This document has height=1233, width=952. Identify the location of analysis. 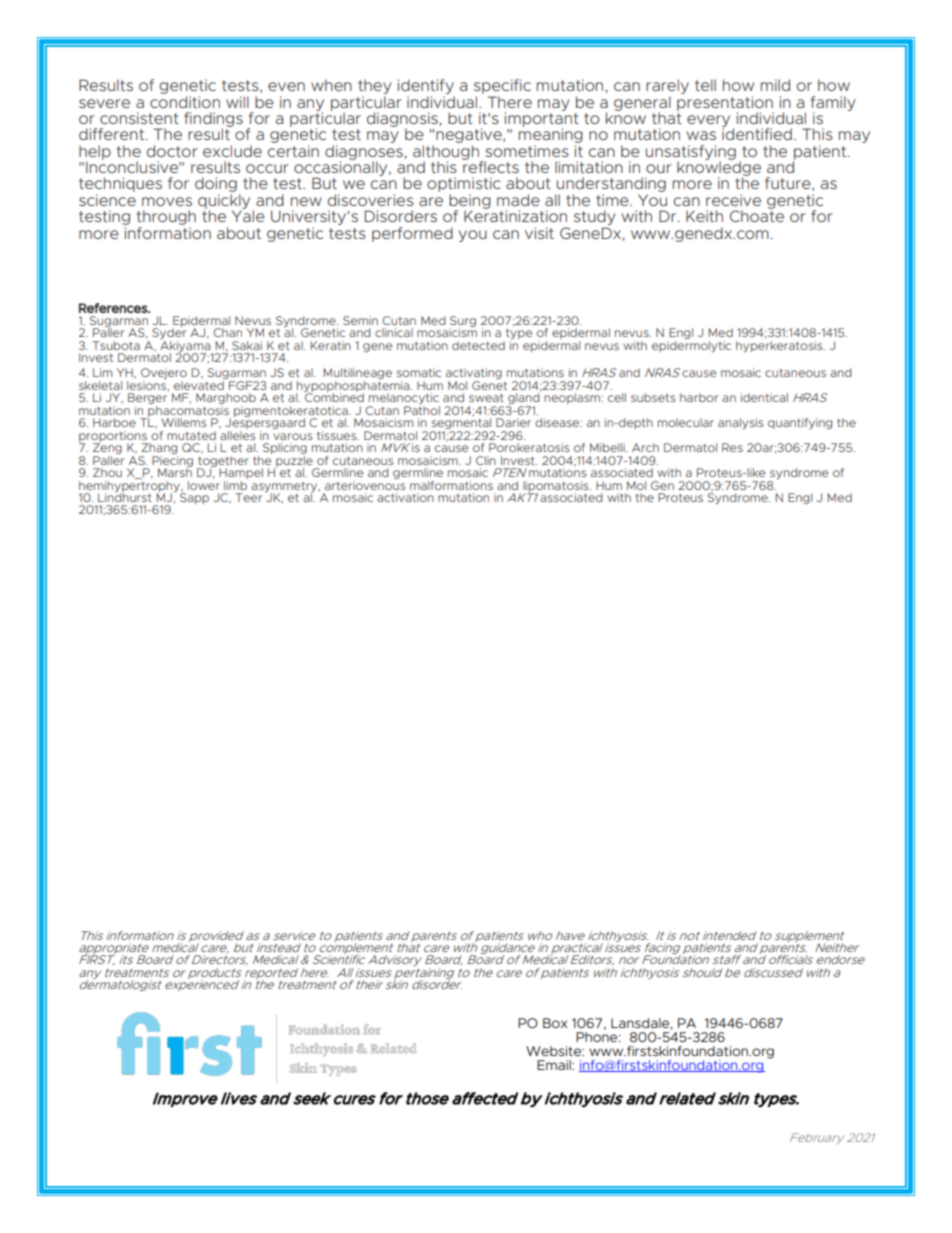
(741, 423).
